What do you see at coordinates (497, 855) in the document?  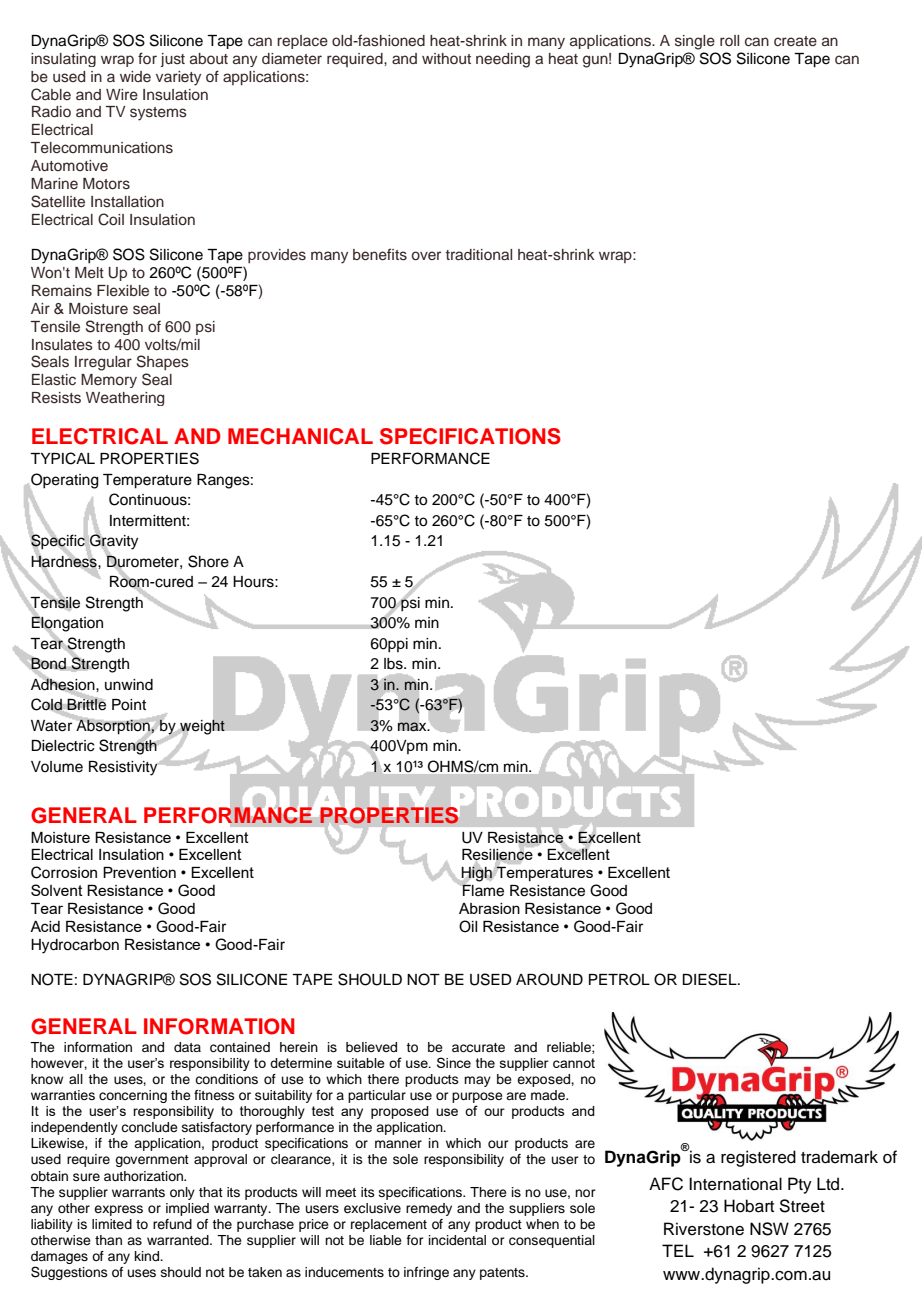 I see `Resilience` at bounding box center [497, 855].
